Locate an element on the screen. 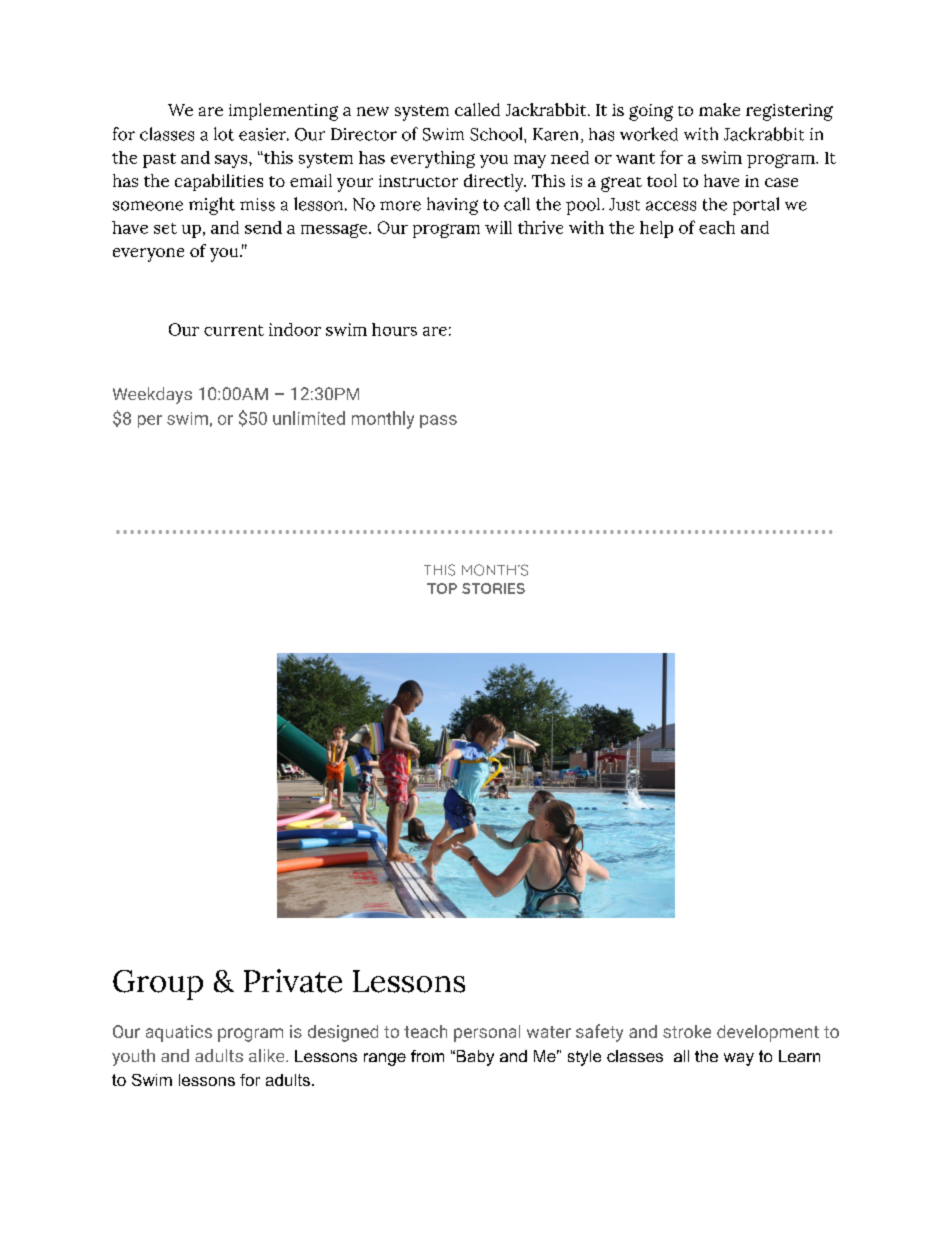 The height and width of the screenshot is (1233, 952). lot is located at coordinates (224, 134).
